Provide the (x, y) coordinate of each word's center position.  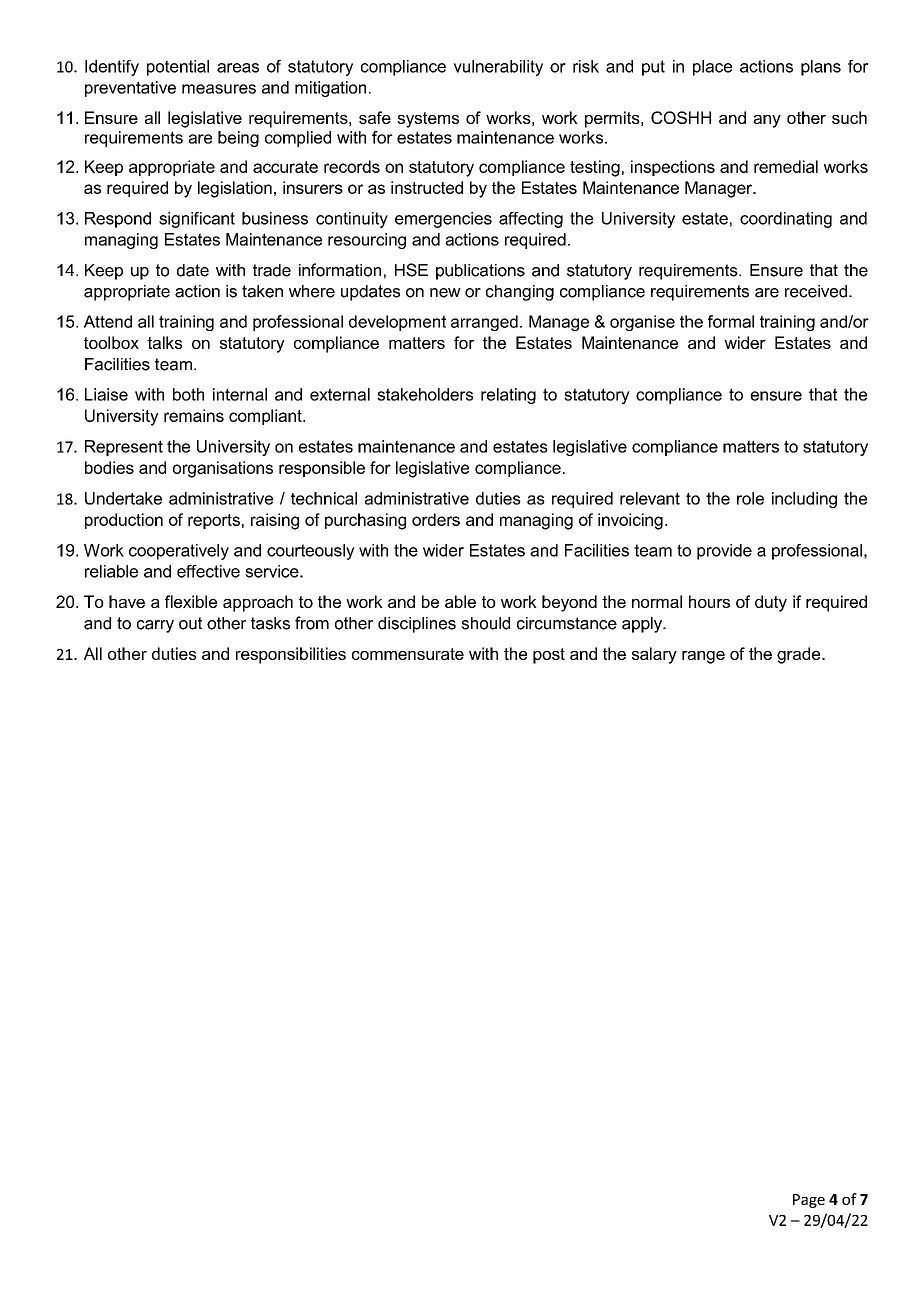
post (549, 656)
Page (809, 1201)
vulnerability (498, 68)
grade (800, 655)
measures (219, 89)
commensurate (408, 654)
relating (508, 396)
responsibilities (291, 655)
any (767, 121)
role (750, 498)
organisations (223, 469)
